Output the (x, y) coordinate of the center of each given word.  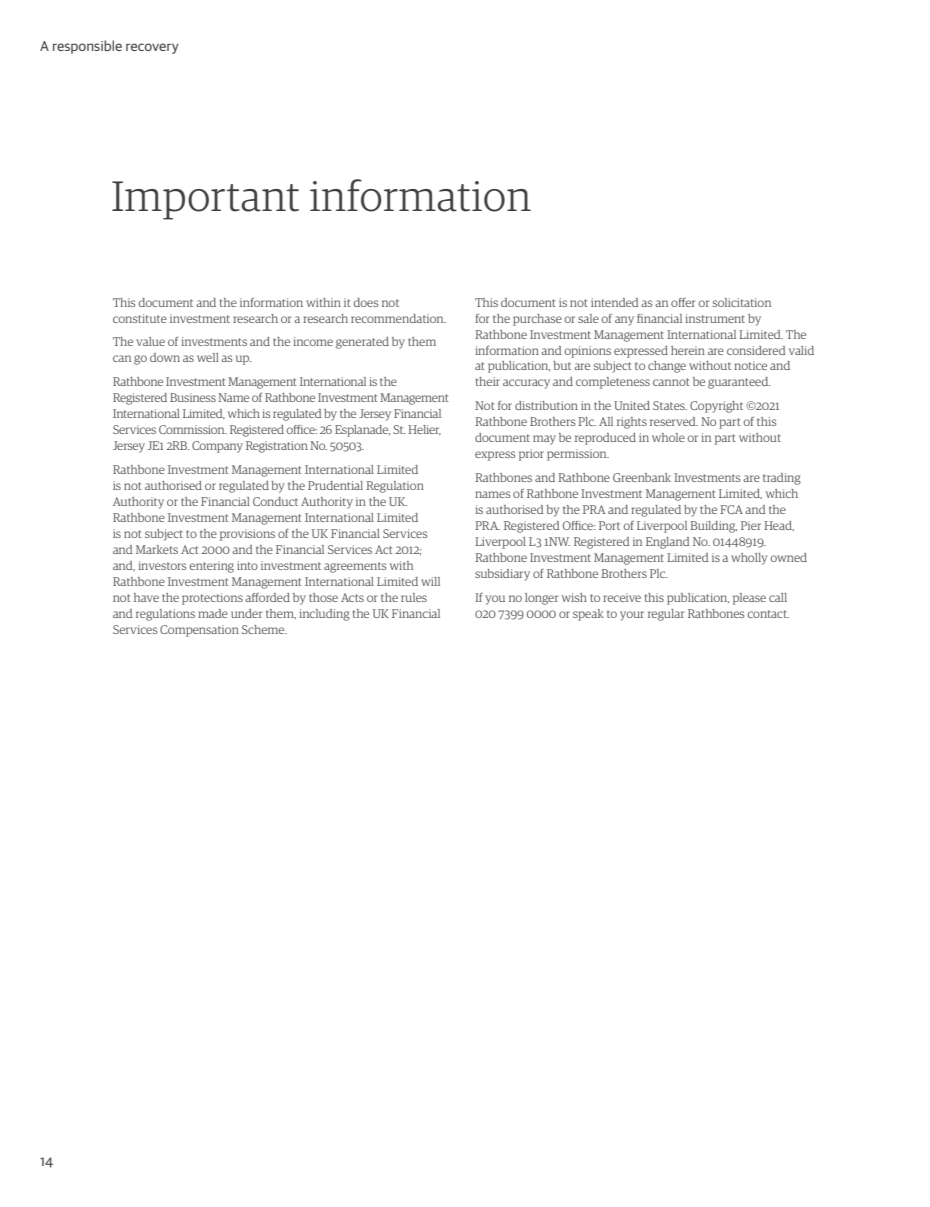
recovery (152, 48)
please (749, 599)
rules (414, 597)
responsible (87, 47)
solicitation (742, 302)
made (213, 613)
